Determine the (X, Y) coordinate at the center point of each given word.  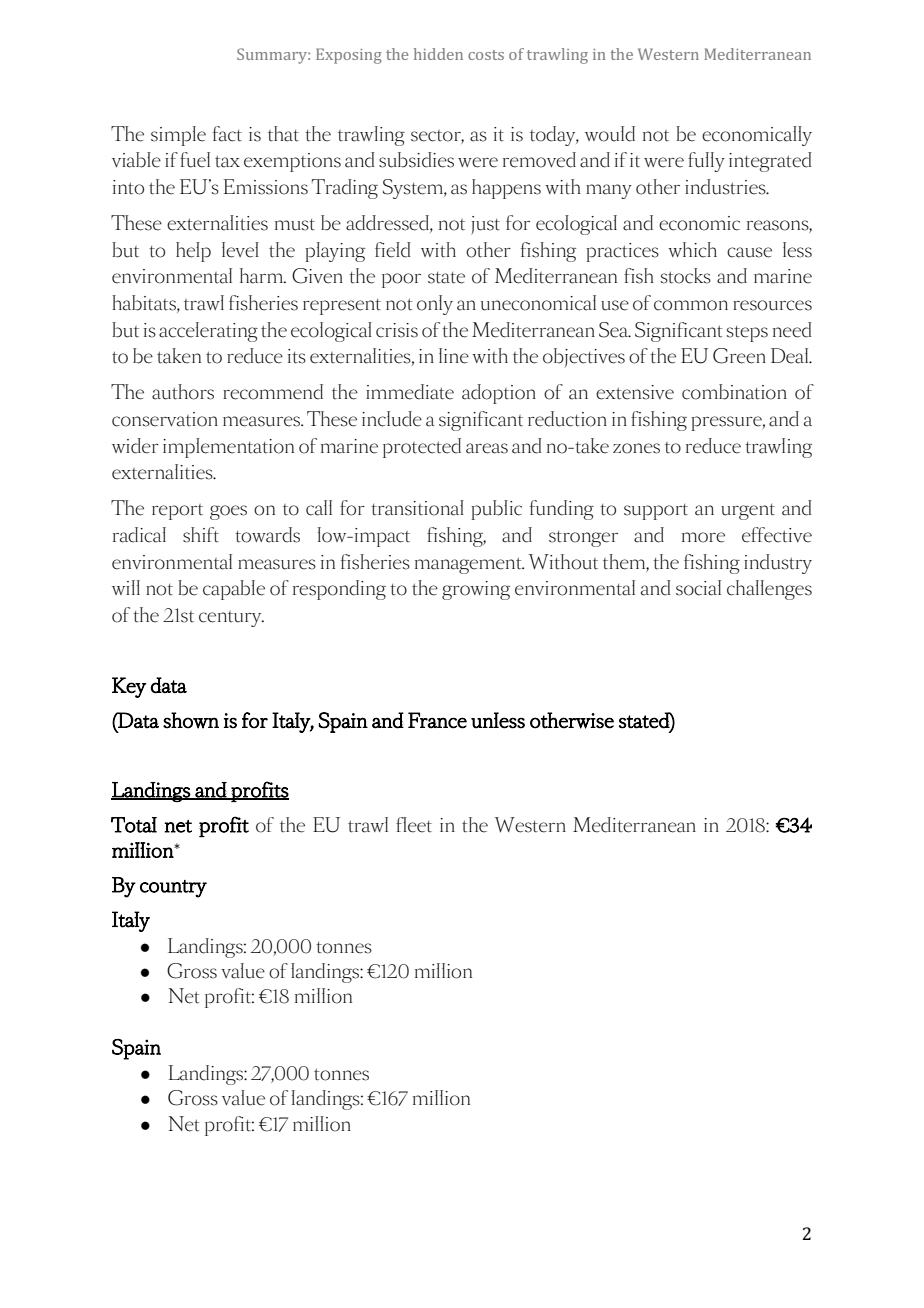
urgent (748, 512)
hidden (438, 54)
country (173, 889)
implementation (228, 448)
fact (227, 134)
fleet (414, 825)
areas (487, 448)
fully (706, 162)
